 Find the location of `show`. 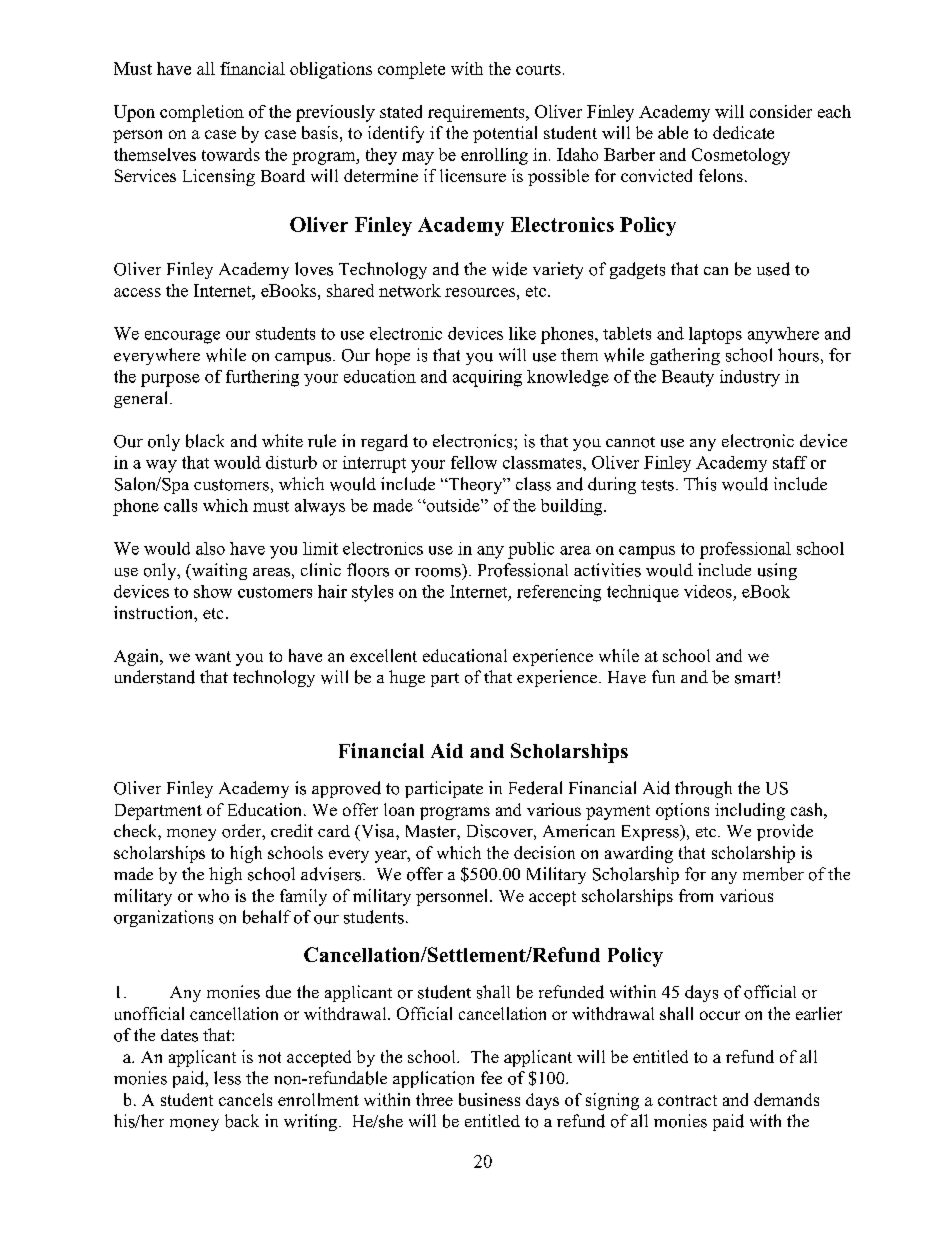

show is located at coordinates (213, 591).
